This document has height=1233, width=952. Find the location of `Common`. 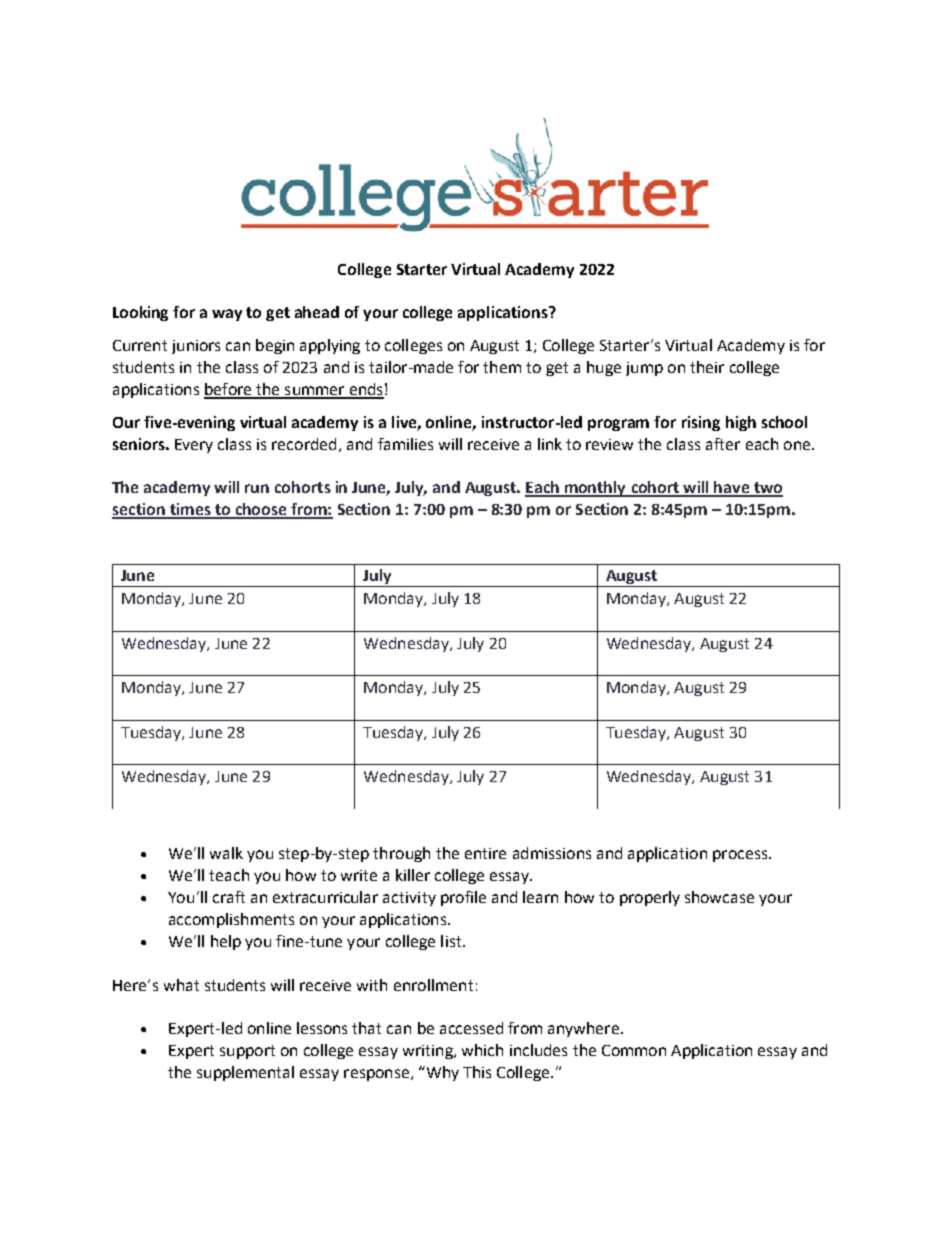

Common is located at coordinates (634, 1050).
